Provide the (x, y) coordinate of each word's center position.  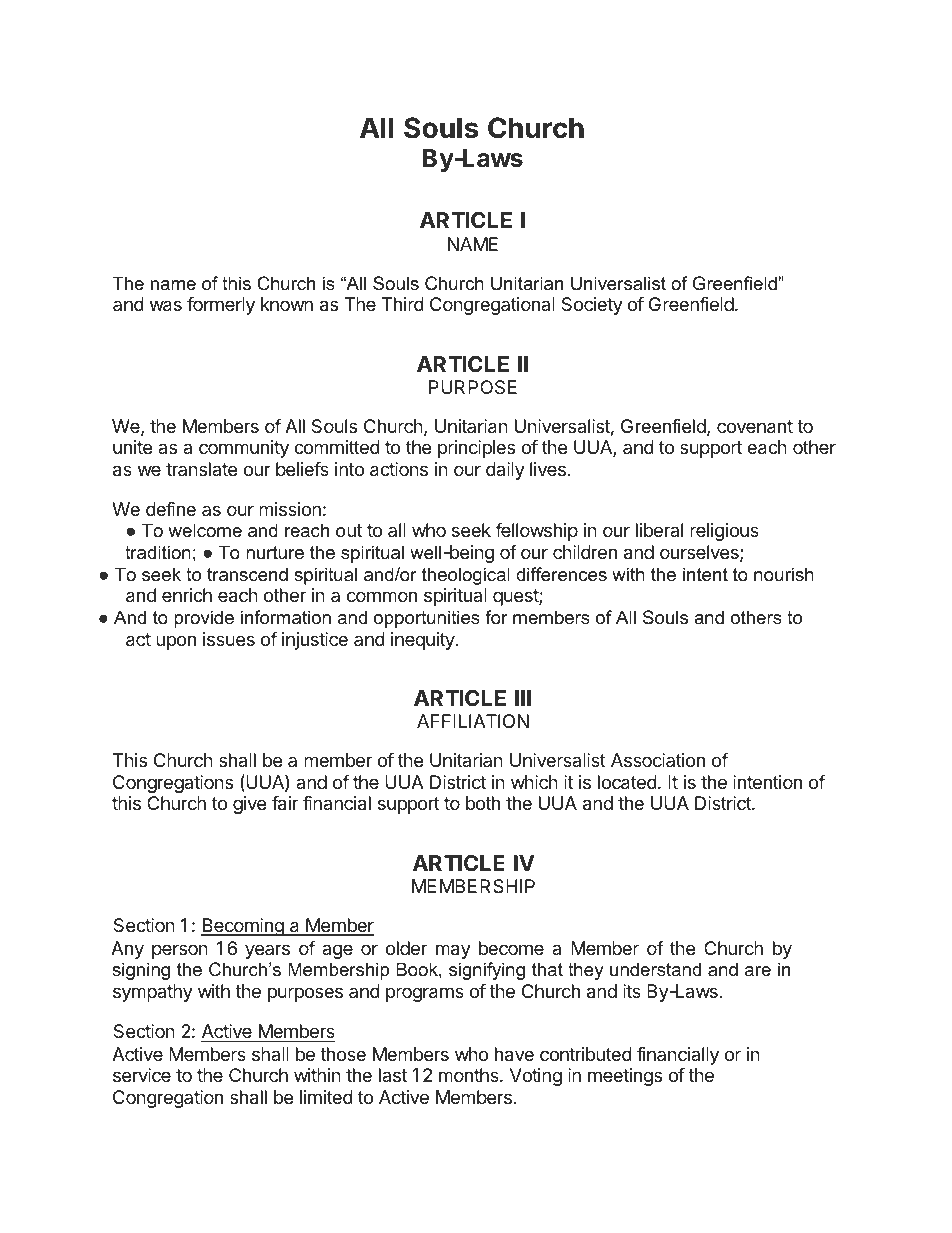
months (470, 1075)
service (142, 1075)
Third (403, 304)
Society (592, 306)
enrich (187, 595)
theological (466, 576)
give (249, 805)
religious (724, 532)
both (483, 803)
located (627, 782)
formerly (221, 306)
